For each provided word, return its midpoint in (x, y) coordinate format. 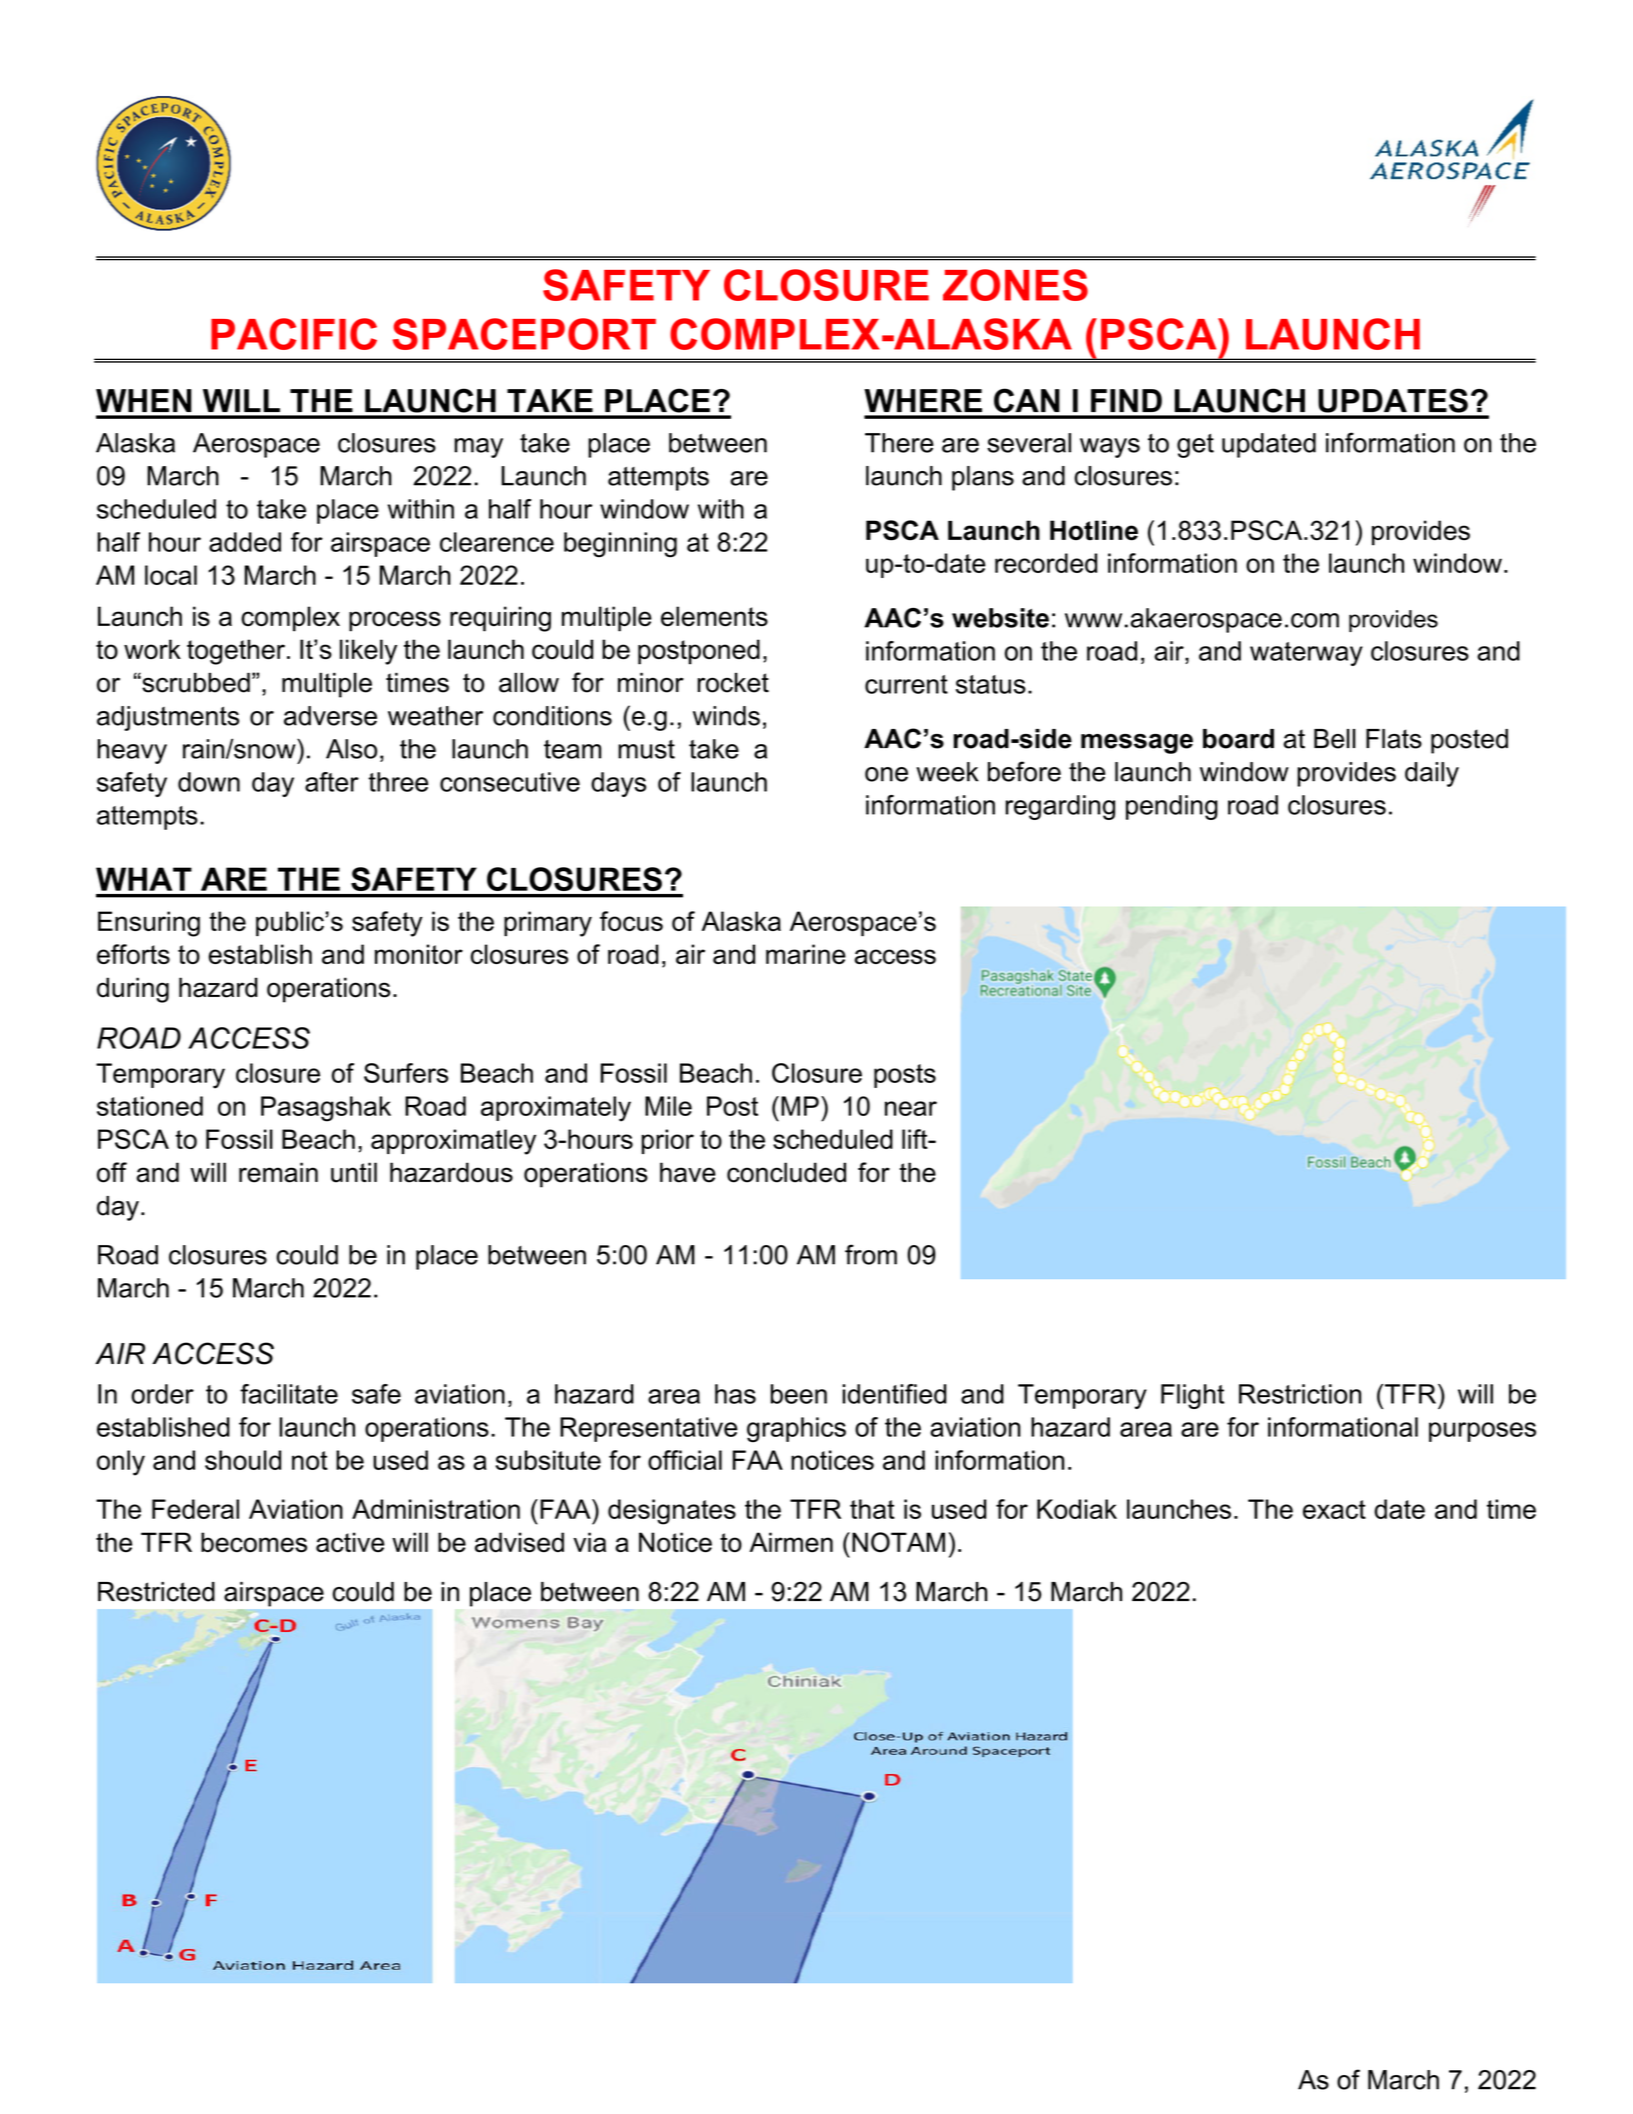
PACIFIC (294, 334)
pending (1172, 807)
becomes (254, 1542)
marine (806, 954)
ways (1110, 448)
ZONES (1015, 285)
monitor (419, 954)
